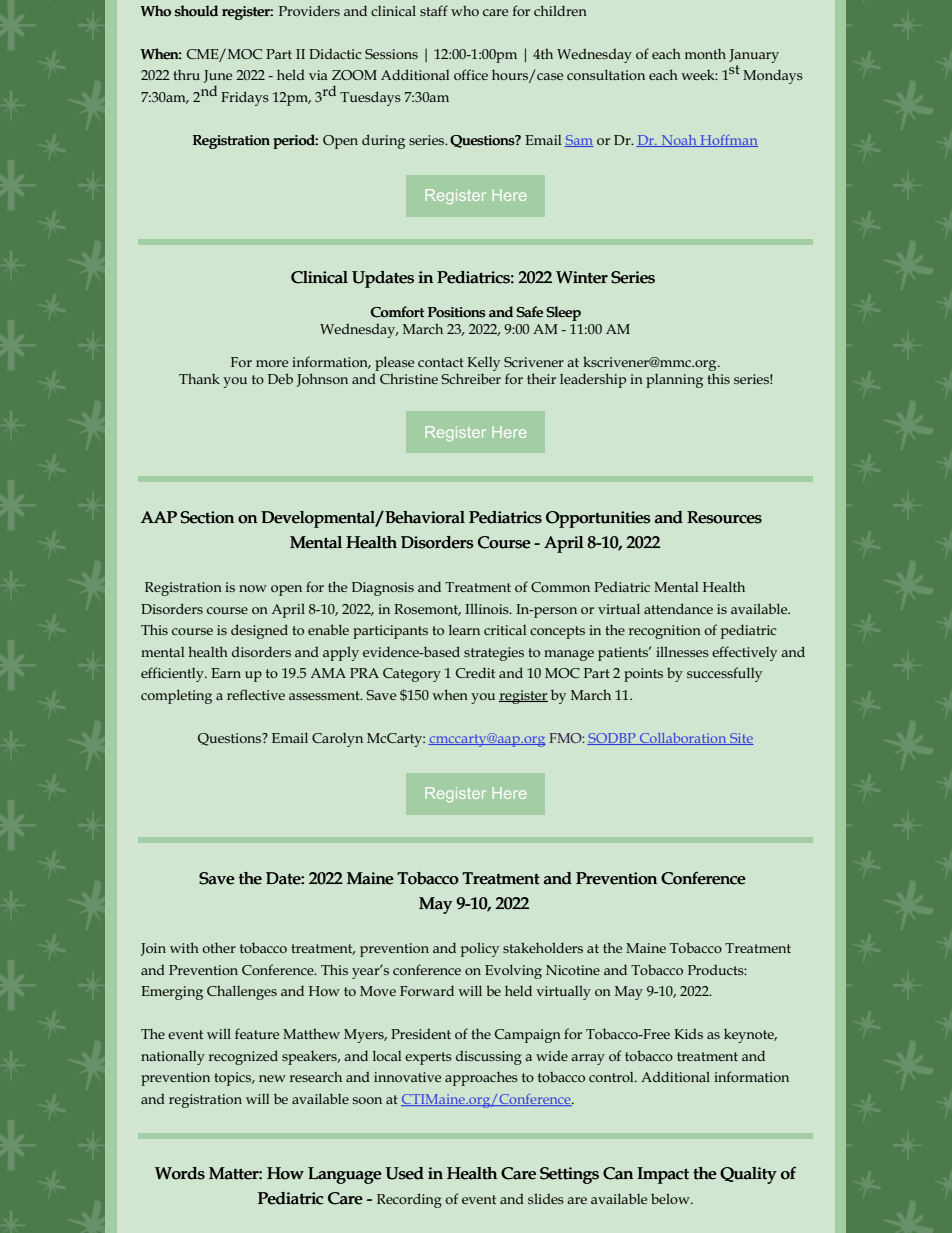  What do you see at coordinates (471, 74) in the screenshot?
I see `office` at bounding box center [471, 74].
